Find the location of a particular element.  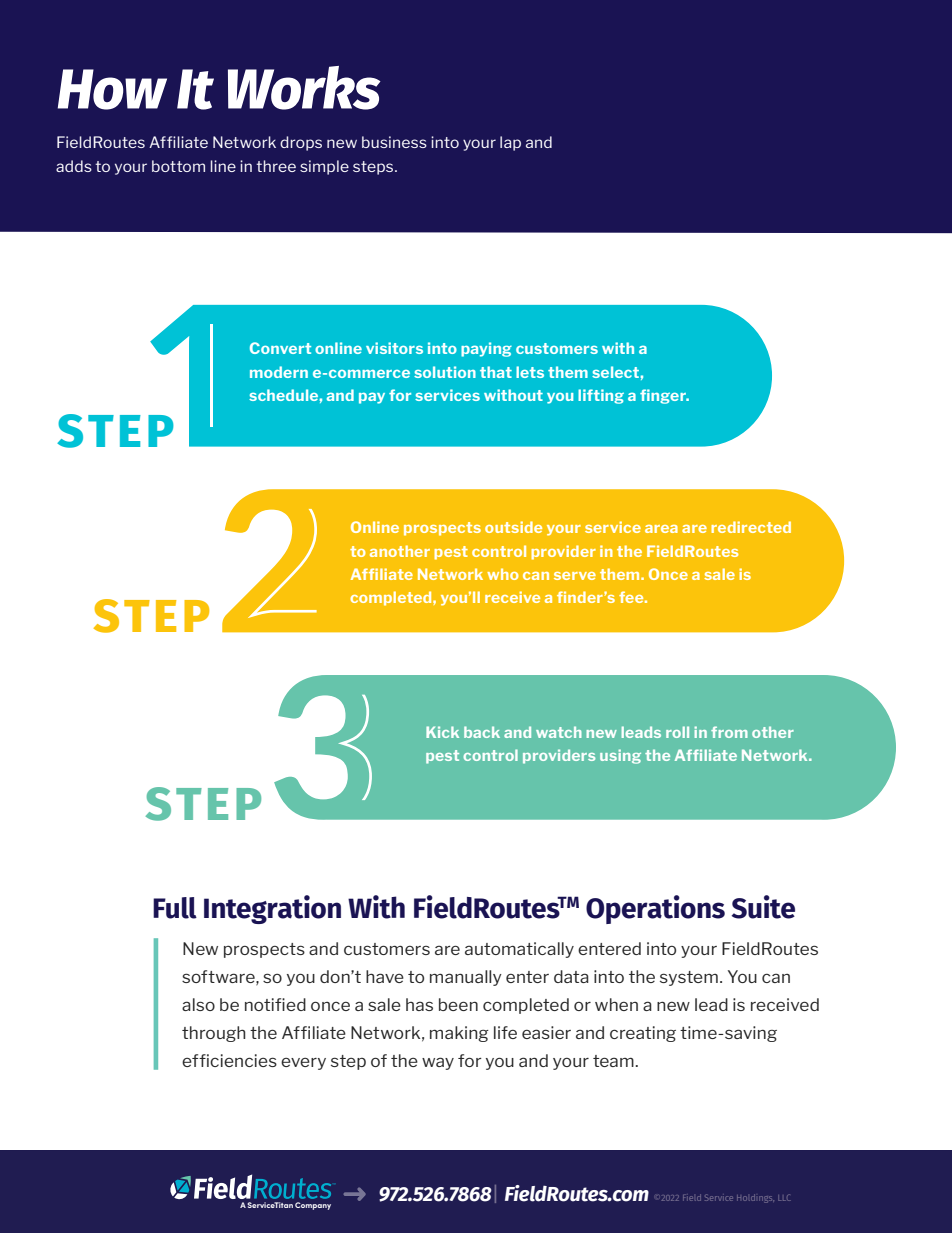

efficiencies is located at coordinates (229, 1060).
